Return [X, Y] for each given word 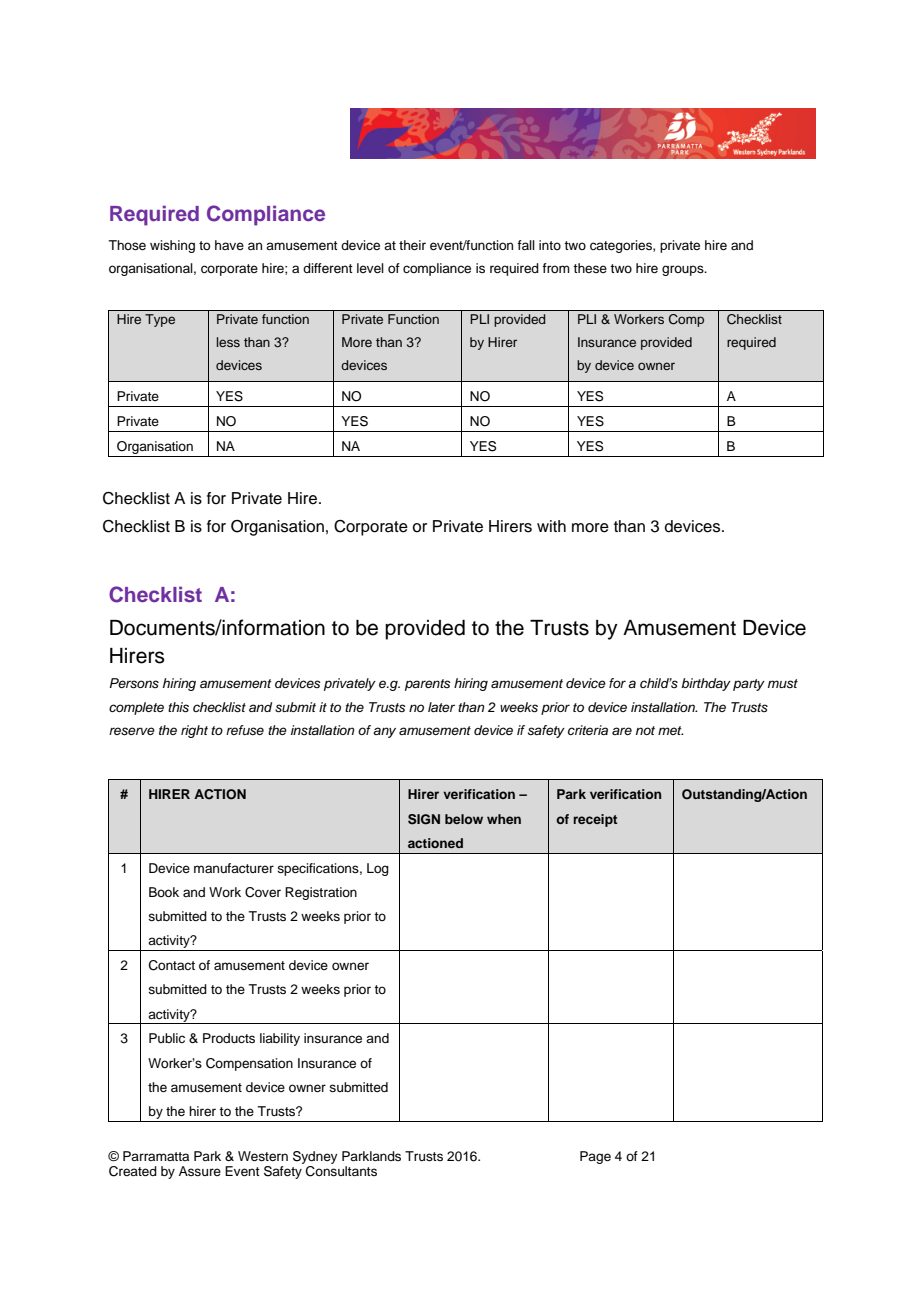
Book [164, 892]
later [441, 707]
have [229, 245]
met [670, 730]
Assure [200, 1171]
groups [684, 270]
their [412, 245]
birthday [706, 684]
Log [378, 869]
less [228, 342]
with [551, 526]
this [178, 707]
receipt [595, 820]
